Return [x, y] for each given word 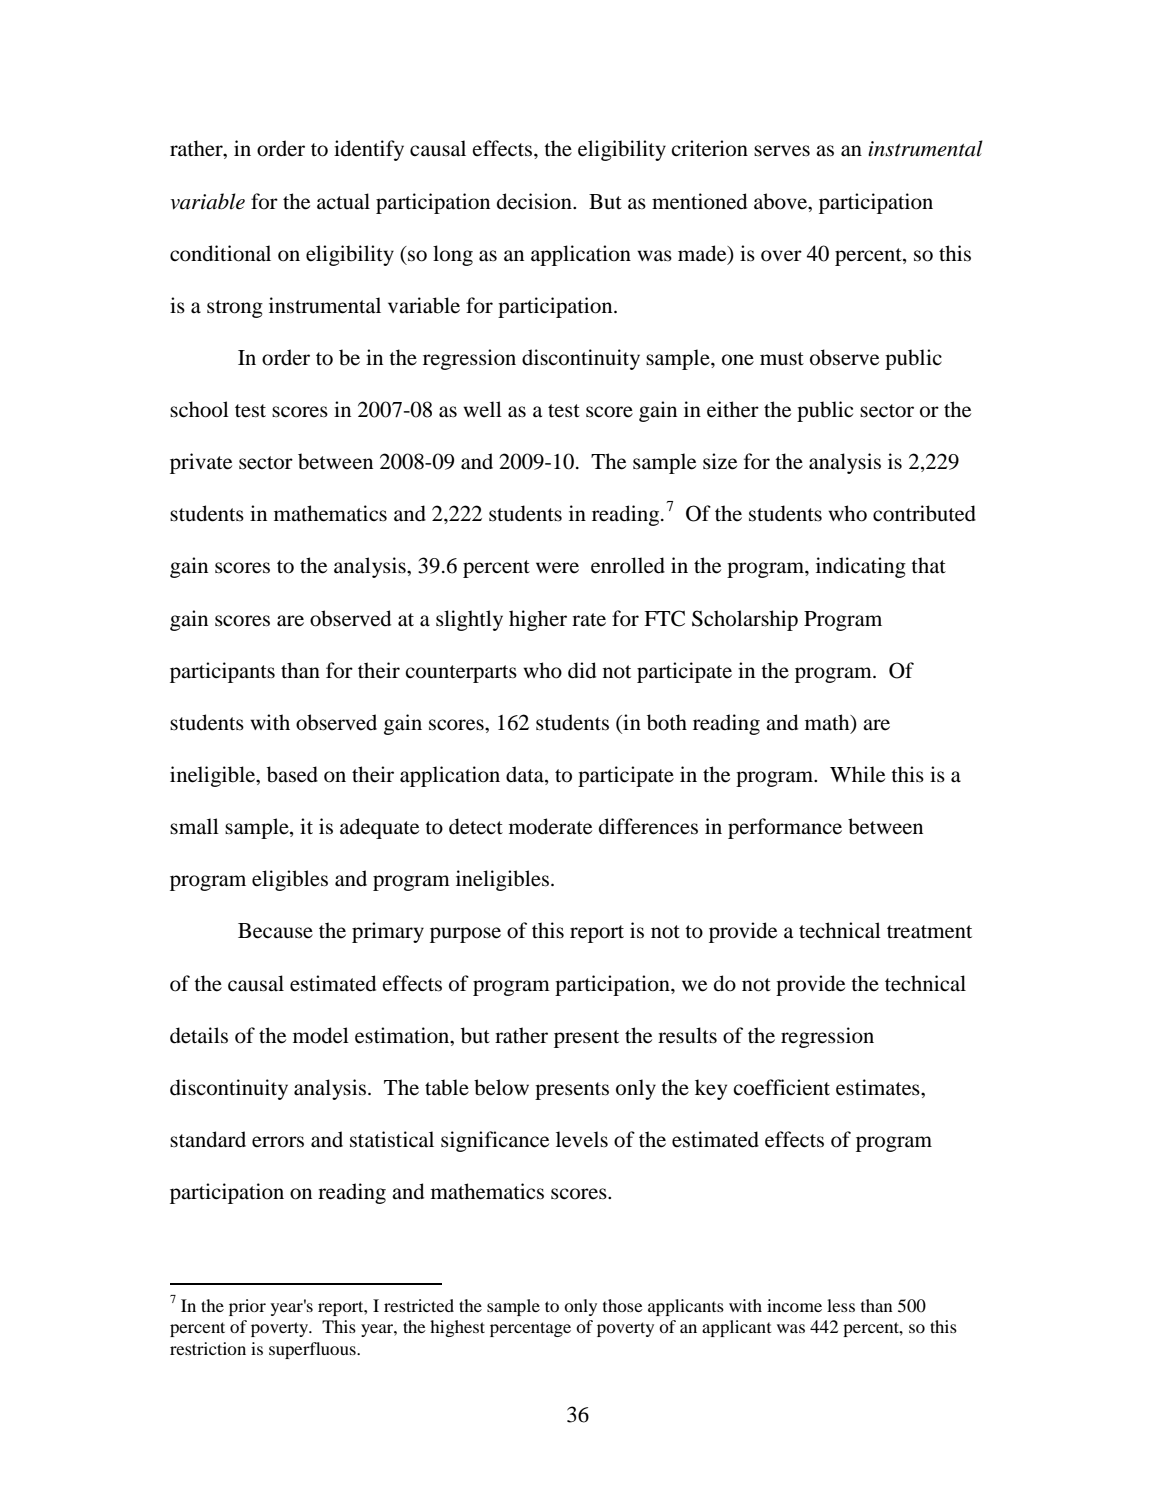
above [781, 201]
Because [275, 931]
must [782, 359]
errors [278, 1142]
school [199, 409]
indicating [861, 567]
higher [538, 620]
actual [343, 201]
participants [222, 672]
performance [785, 828]
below [501, 1087]
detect [476, 826]
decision [535, 201]
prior [247, 1307]
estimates [879, 1087]
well [482, 409]
